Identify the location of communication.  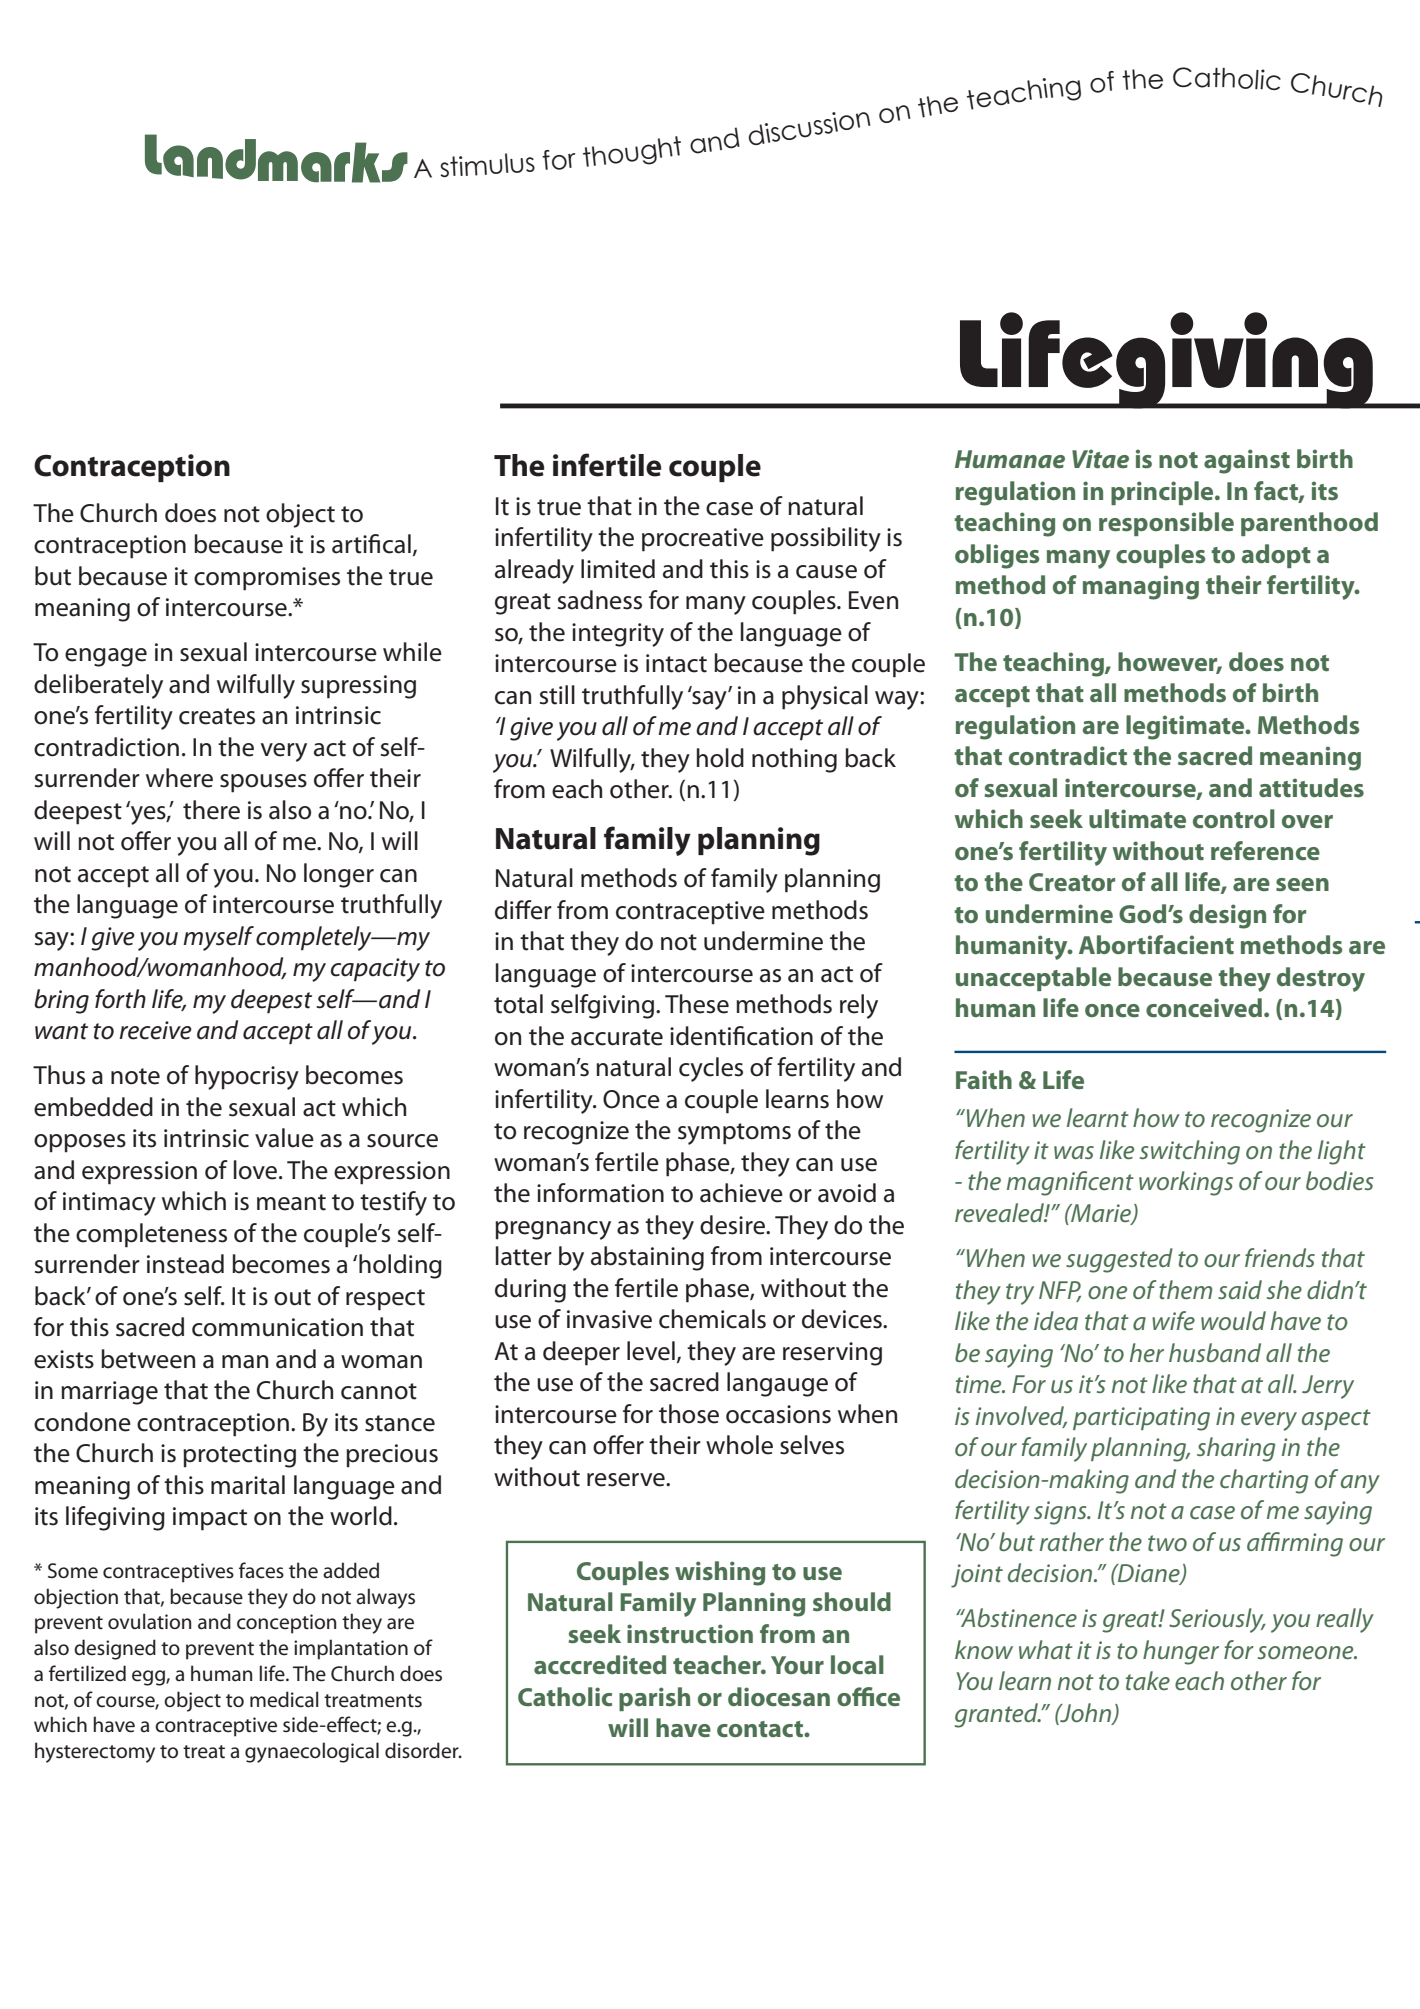
(277, 1327).
